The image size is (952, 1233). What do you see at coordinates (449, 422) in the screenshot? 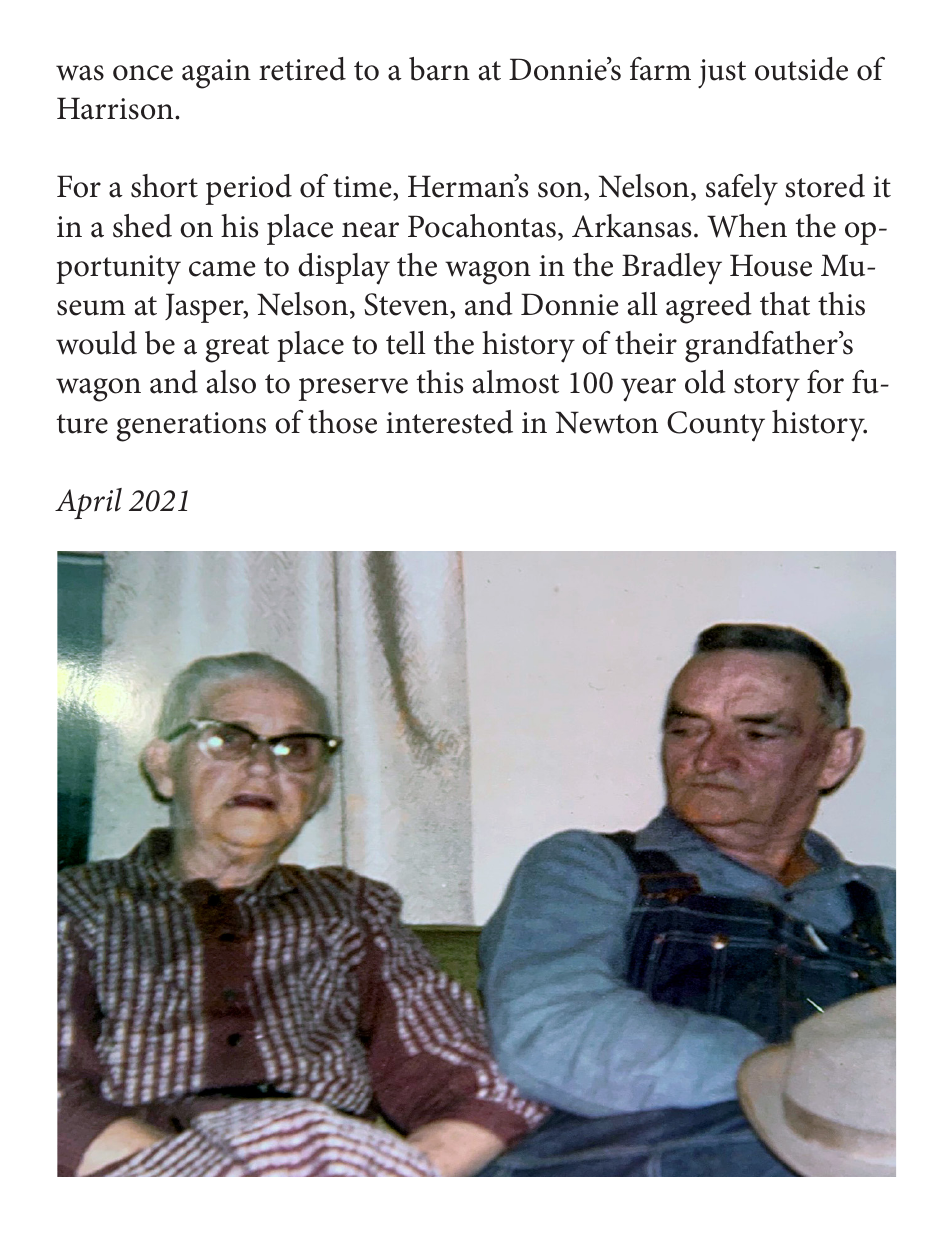
I see `interested` at bounding box center [449, 422].
